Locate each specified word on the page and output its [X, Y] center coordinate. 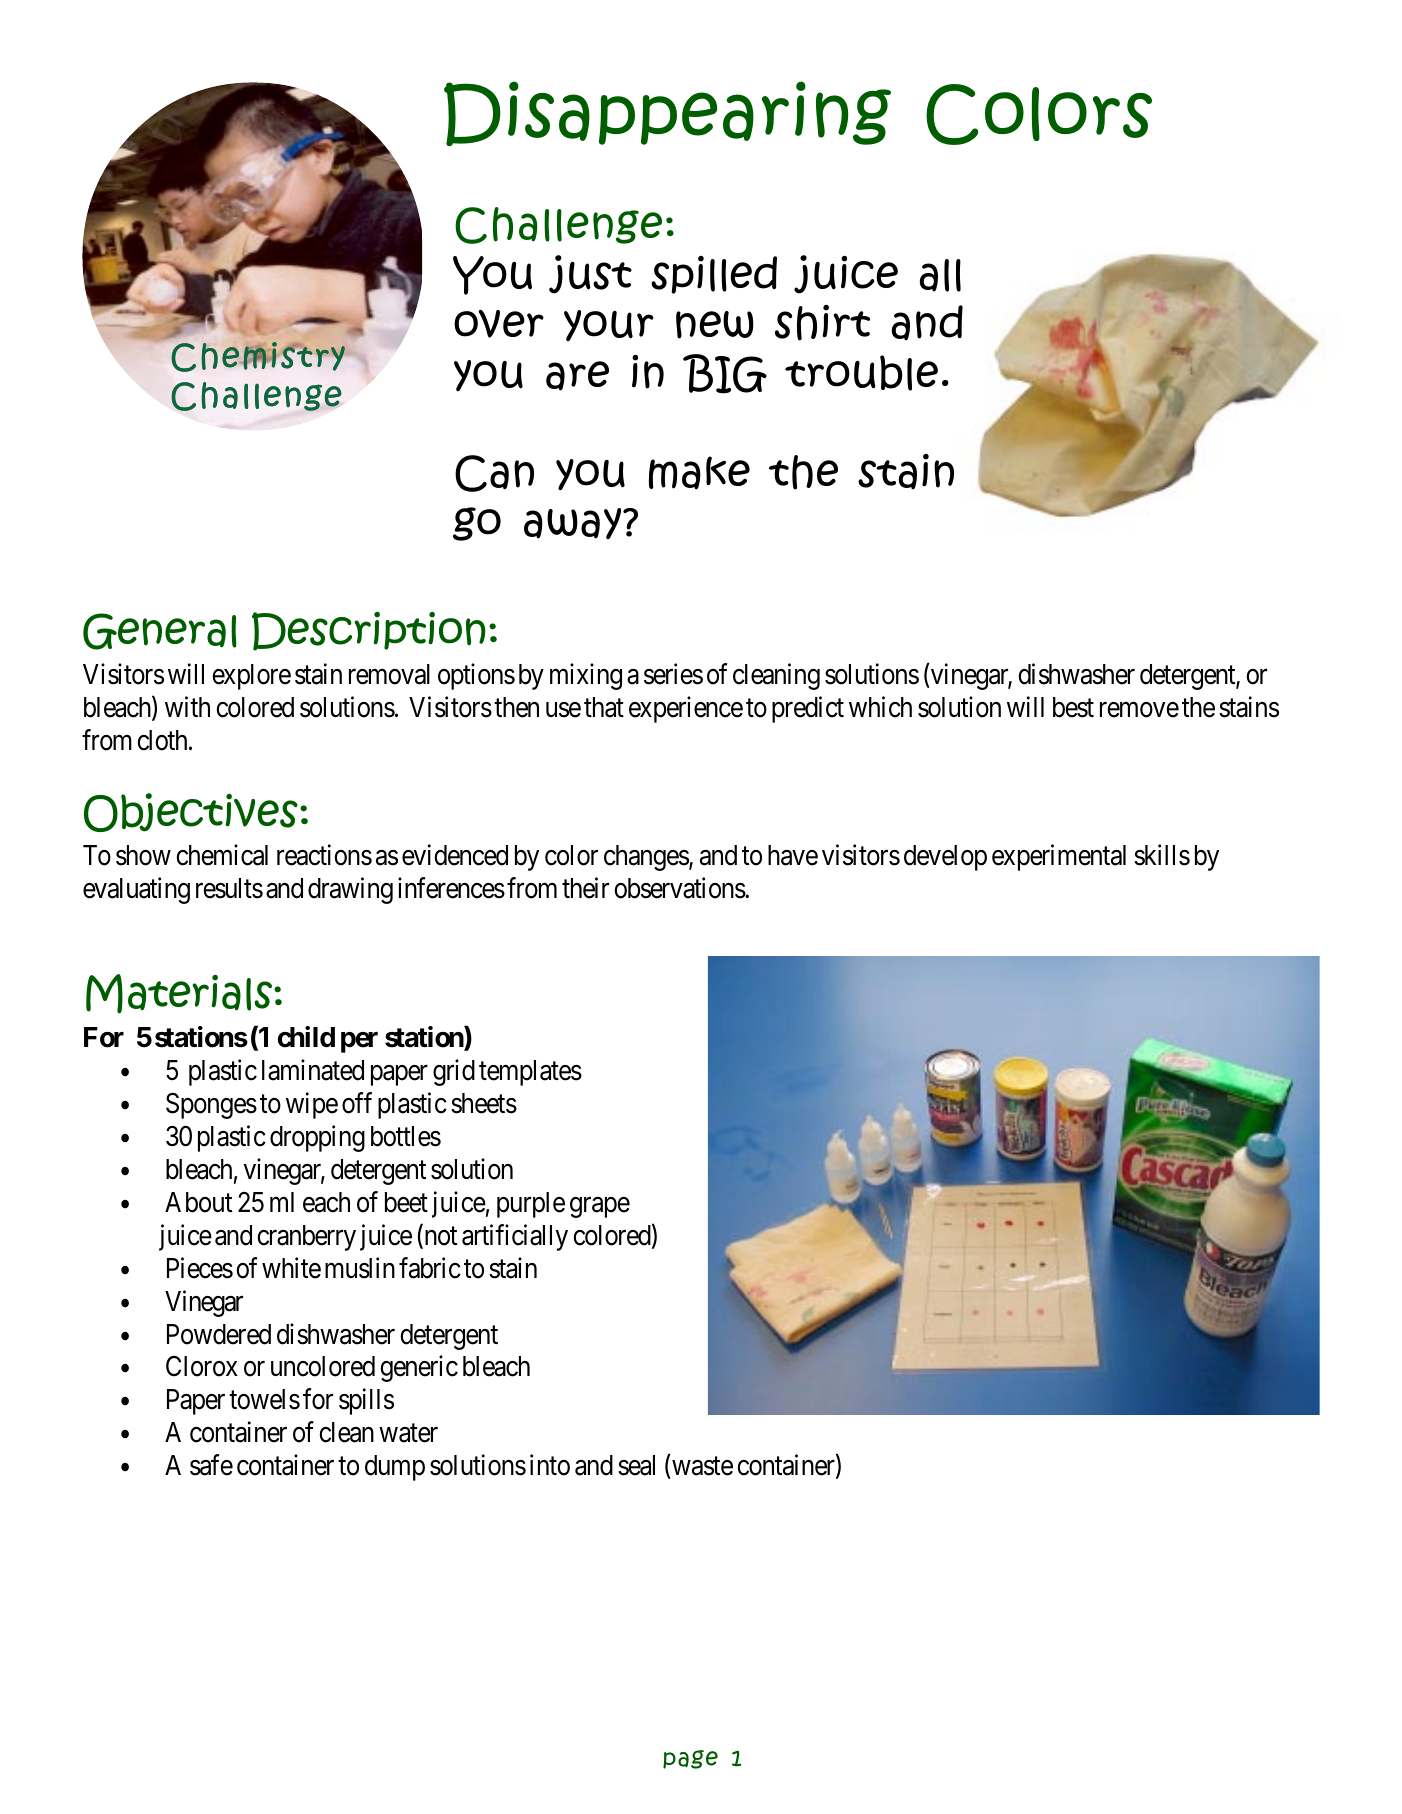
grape [600, 1207]
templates [530, 1073]
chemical [222, 855]
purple [531, 1205]
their [585, 888]
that [604, 707]
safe [211, 1465]
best [1073, 707]
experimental [1059, 858]
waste [701, 1468]
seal [636, 1465]
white [291, 1268]
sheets [484, 1103]
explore [251, 677]
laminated [313, 1070]
